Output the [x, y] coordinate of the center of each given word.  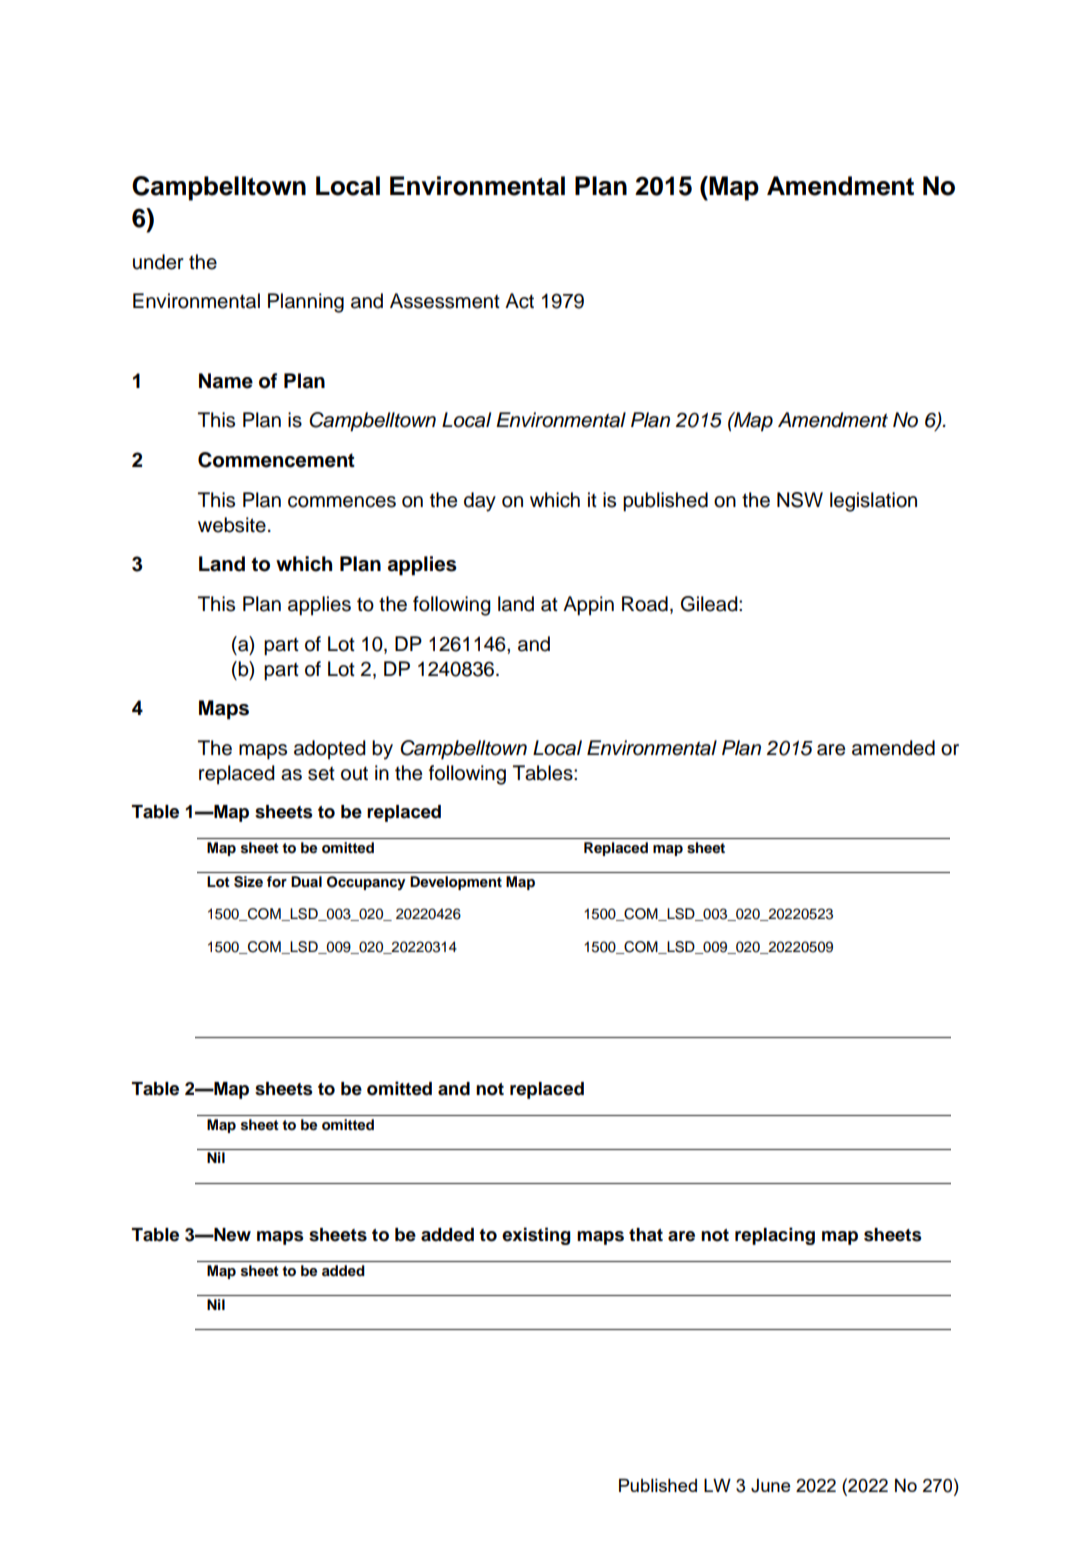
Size [248, 882]
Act [519, 301]
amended [893, 748]
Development [456, 883]
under [158, 262]
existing [536, 1236]
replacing [775, 1236]
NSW [800, 500]
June [770, 1486]
